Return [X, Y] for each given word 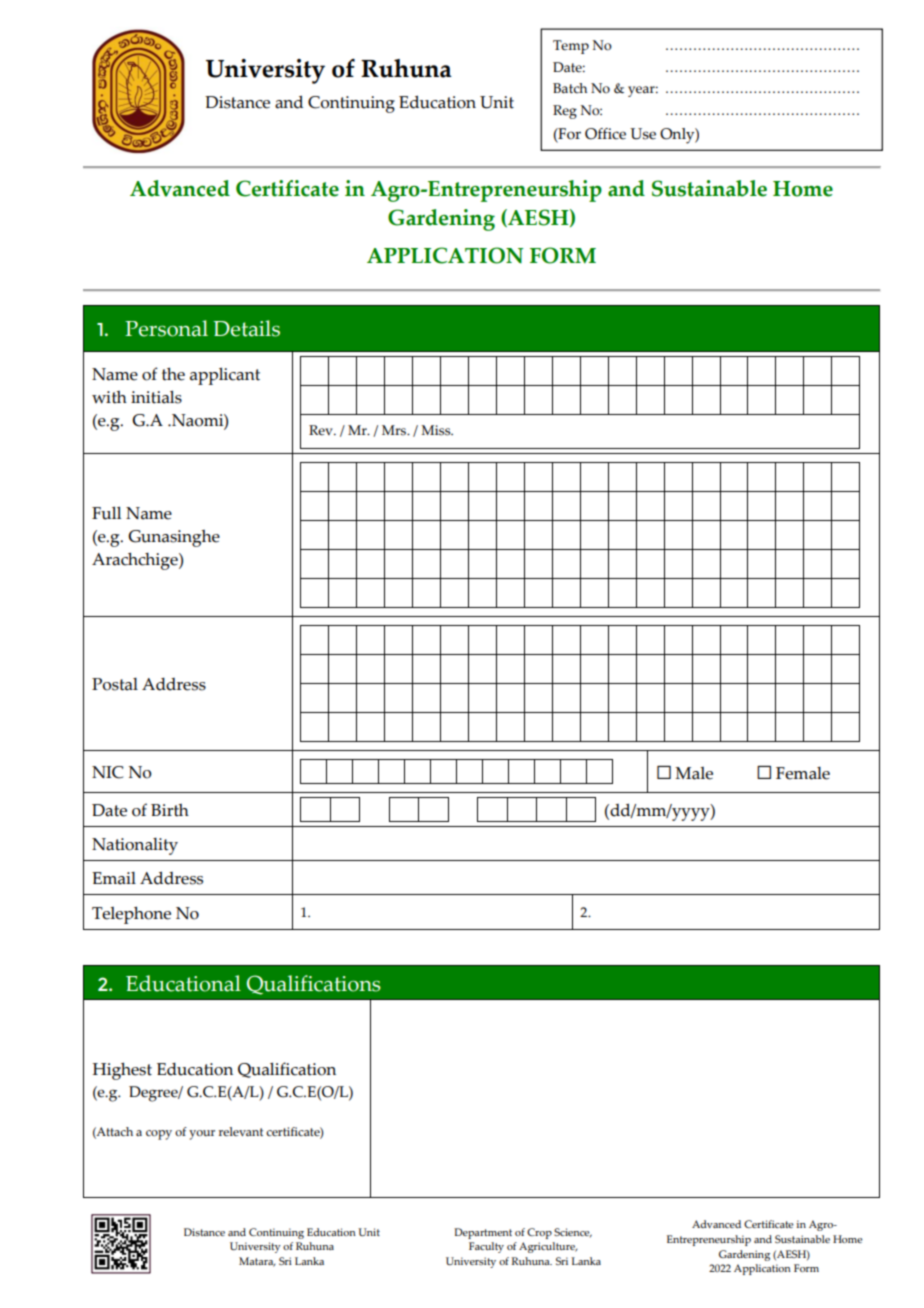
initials [156, 397]
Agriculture [548, 1247]
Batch [570, 88]
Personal [166, 328]
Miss [437, 430]
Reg [565, 112]
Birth [170, 810]
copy [159, 1135]
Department [483, 1233]
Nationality [135, 846]
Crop [539, 1233]
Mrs [395, 430]
